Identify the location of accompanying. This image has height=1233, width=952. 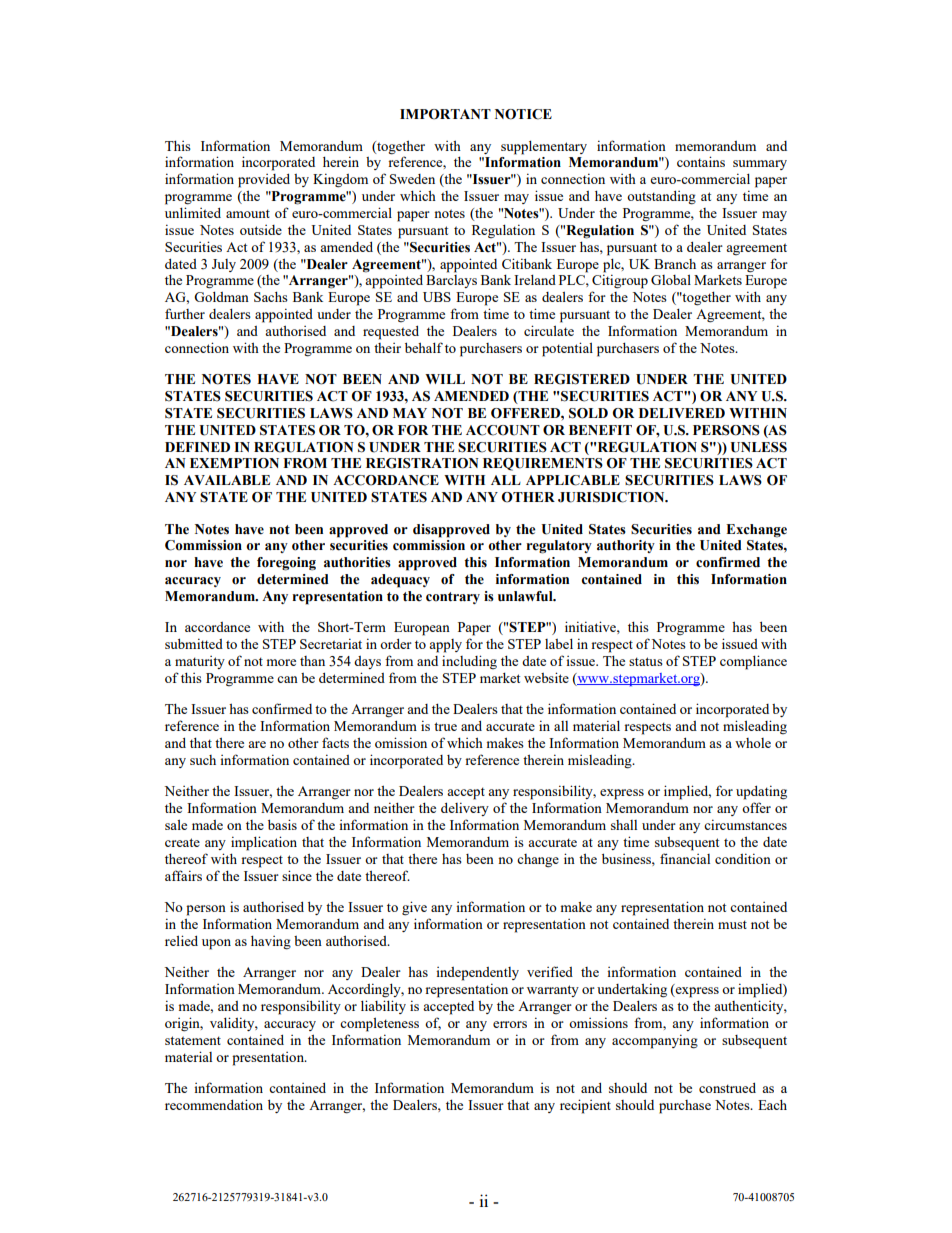
(655, 1041).
